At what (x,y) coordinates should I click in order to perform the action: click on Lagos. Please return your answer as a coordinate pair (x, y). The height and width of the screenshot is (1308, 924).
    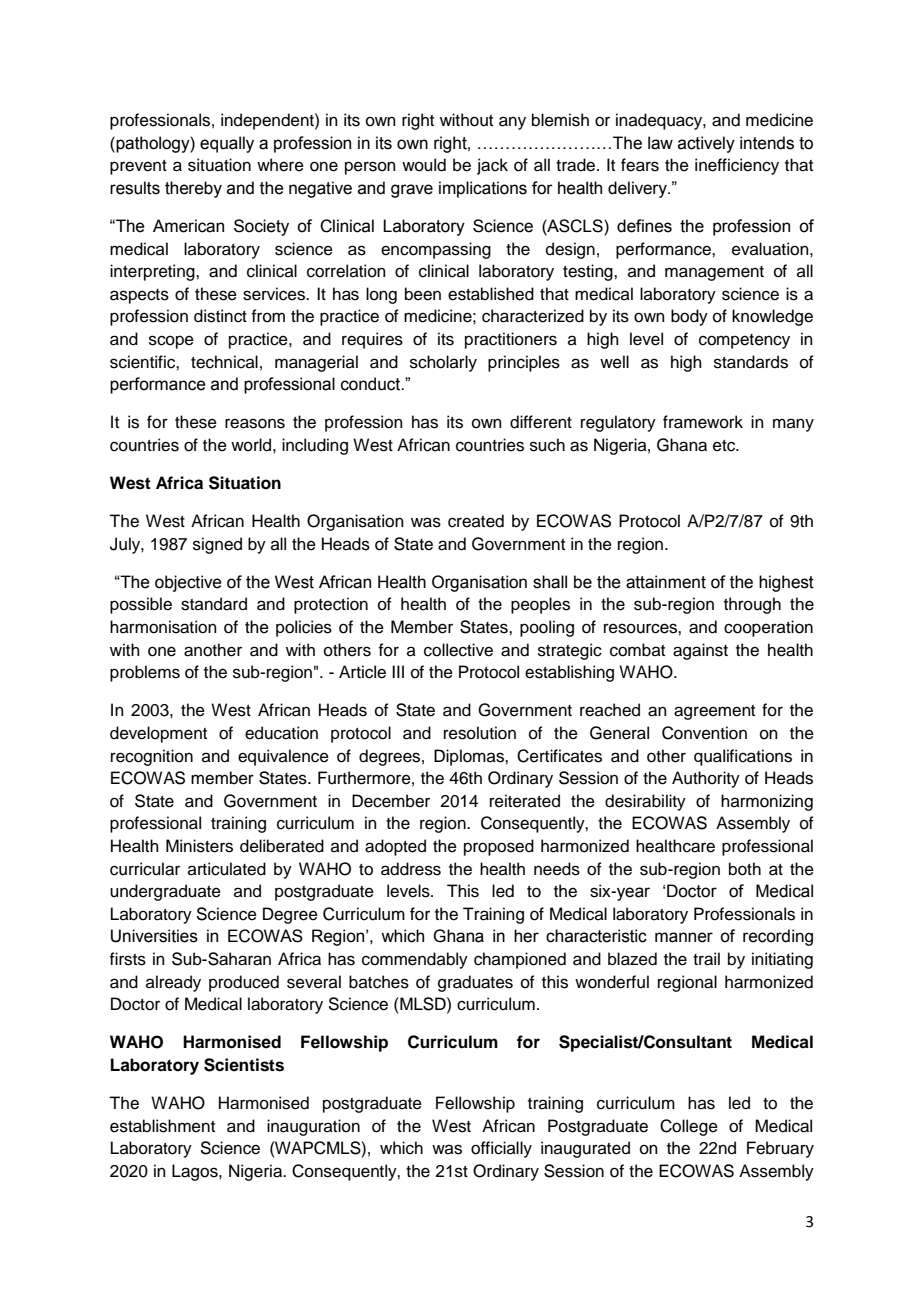
    Looking at the image, I should click on (196, 1172).
